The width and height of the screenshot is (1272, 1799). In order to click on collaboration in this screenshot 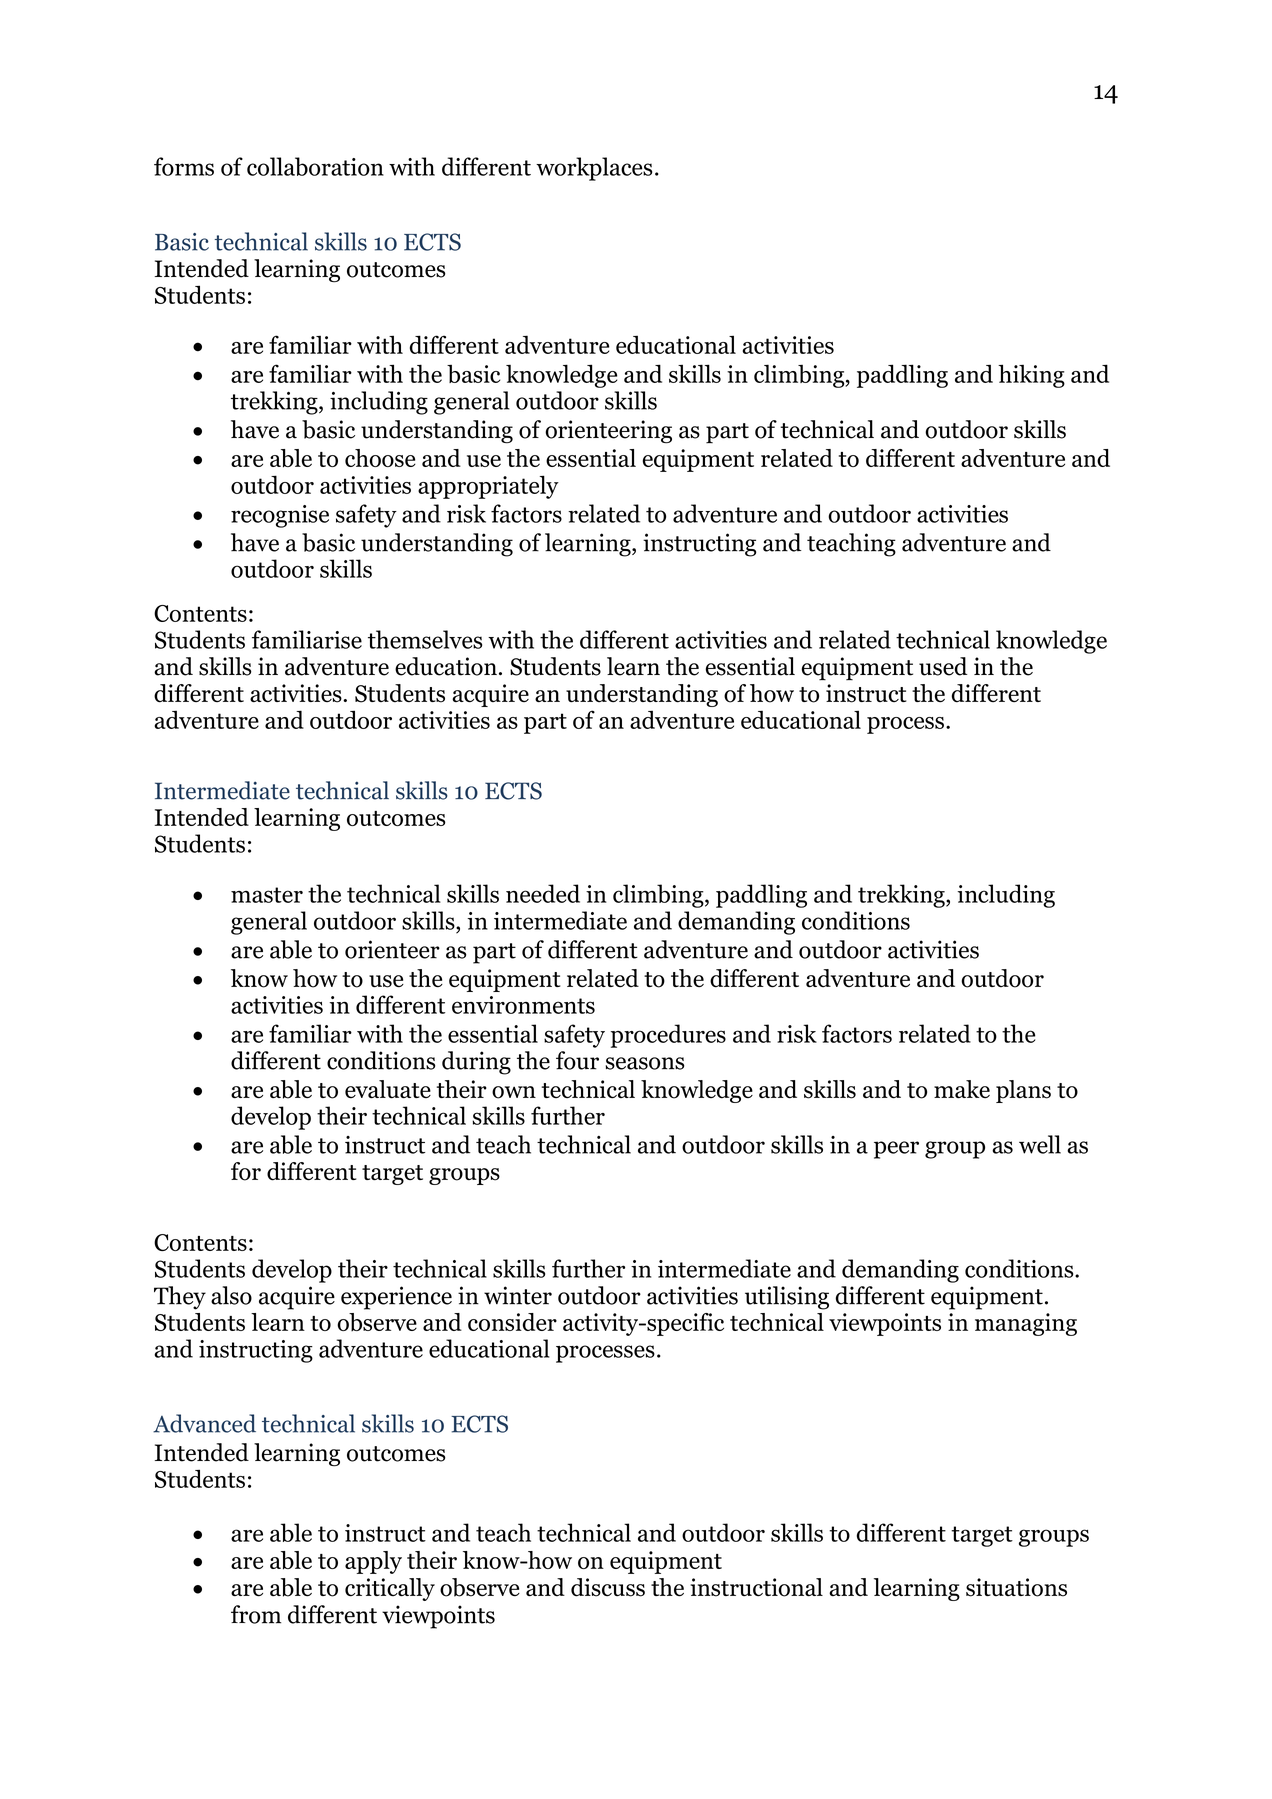, I will do `click(315, 166)`.
